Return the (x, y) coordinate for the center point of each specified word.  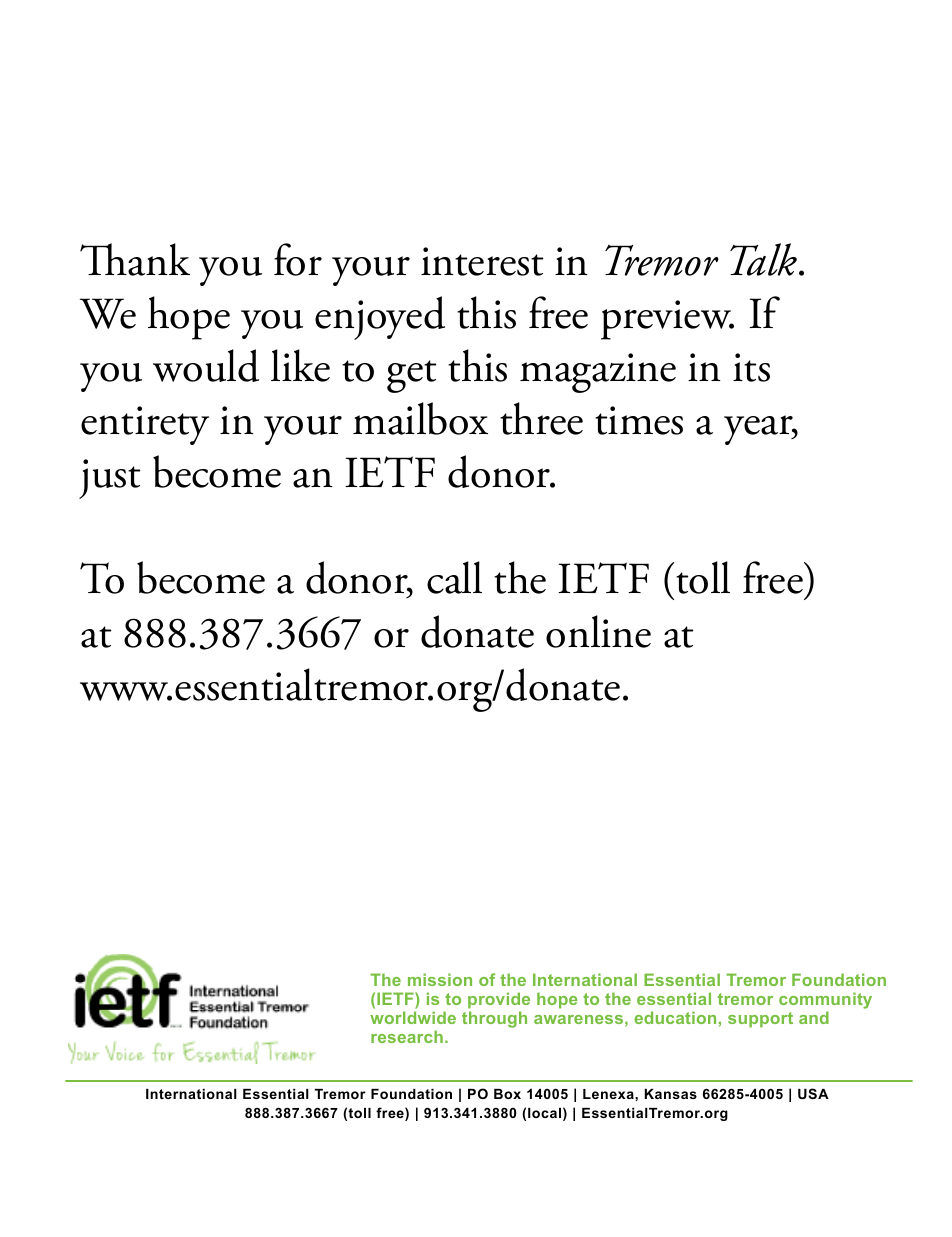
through (494, 1019)
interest (482, 261)
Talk (765, 259)
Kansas (671, 1094)
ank (159, 259)
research (407, 1036)
